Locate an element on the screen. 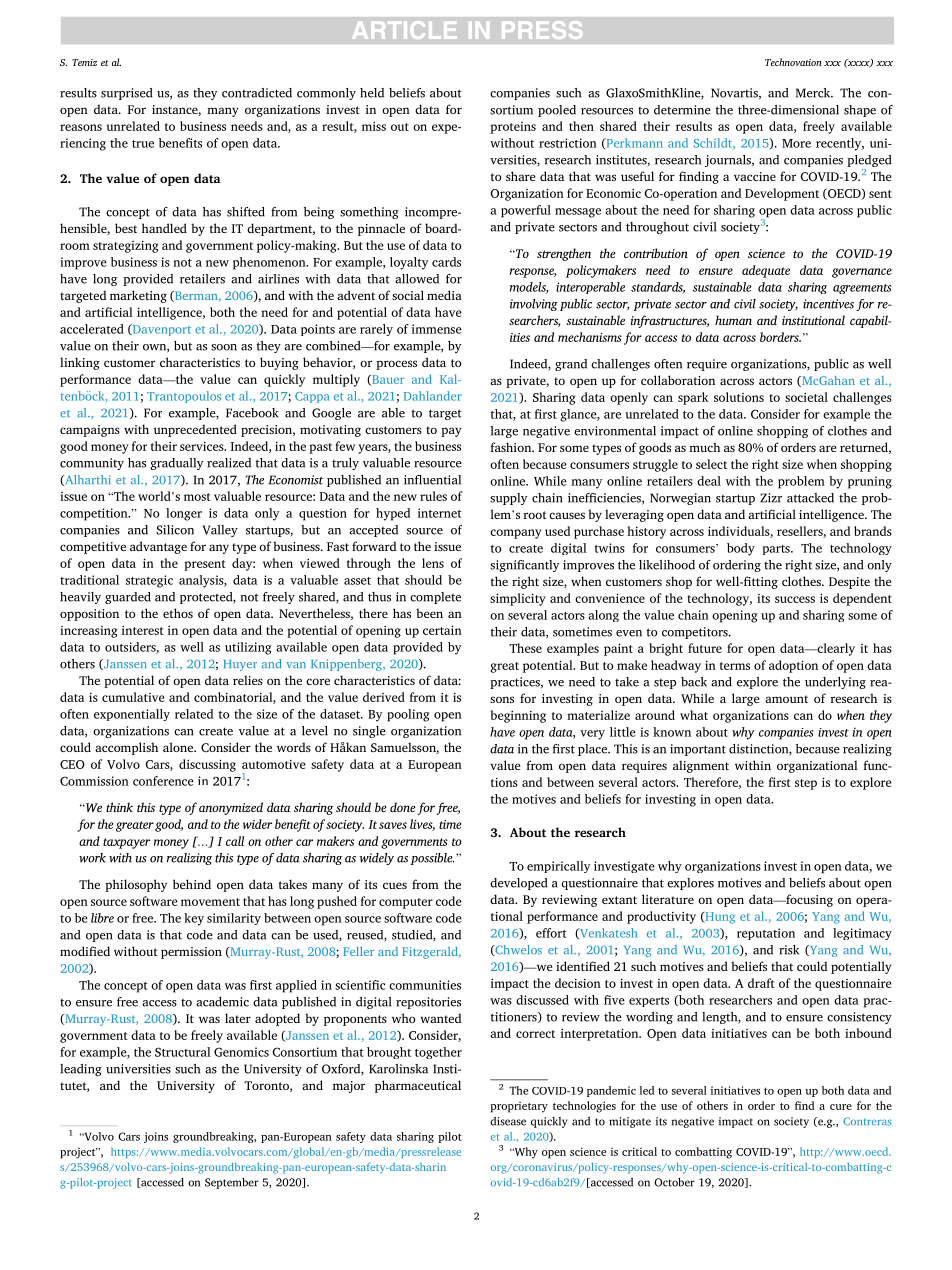 The image size is (952, 1270). soon is located at coordinates (224, 347).
